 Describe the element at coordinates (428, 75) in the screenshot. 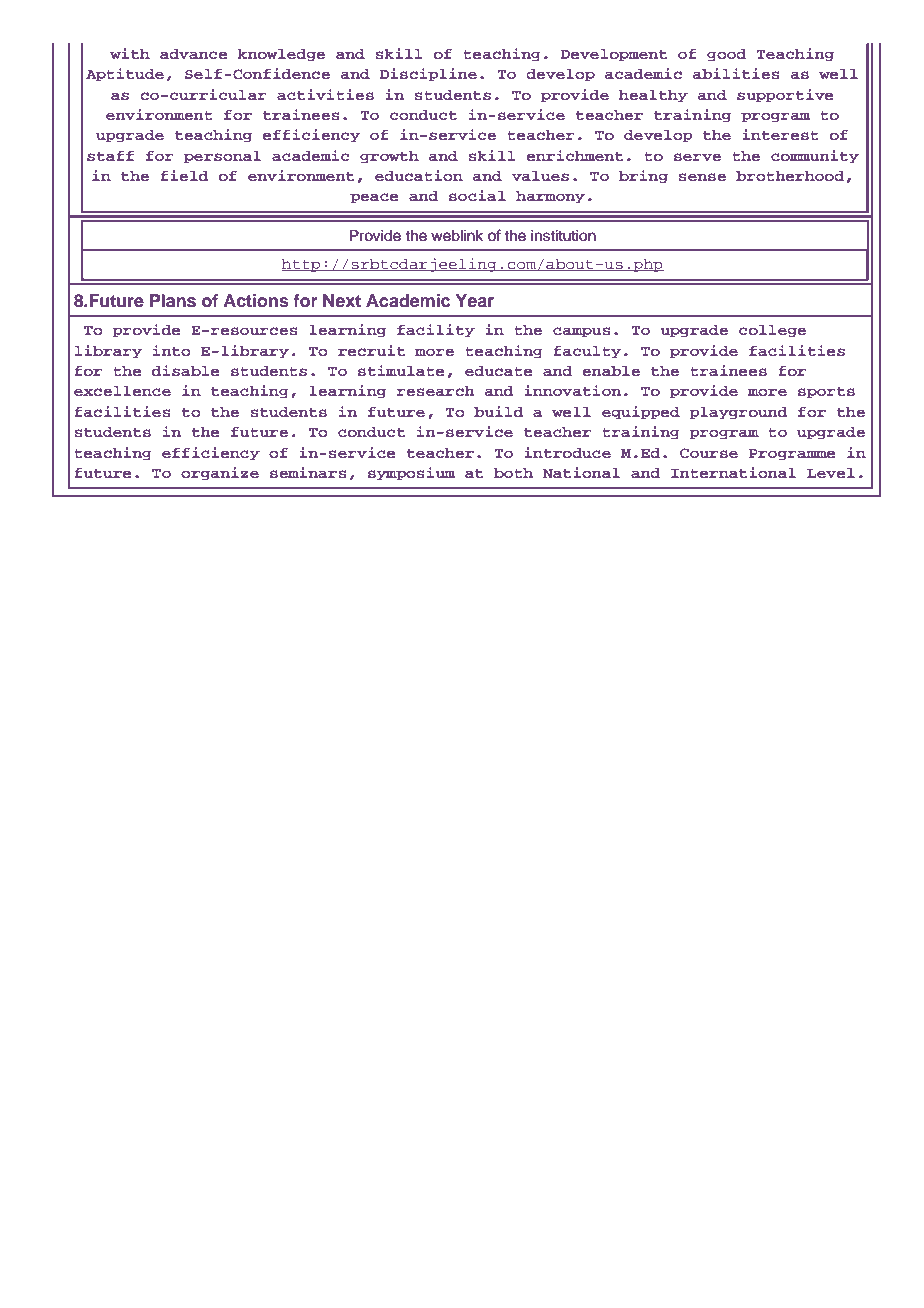

I see `Discipline` at that location.
